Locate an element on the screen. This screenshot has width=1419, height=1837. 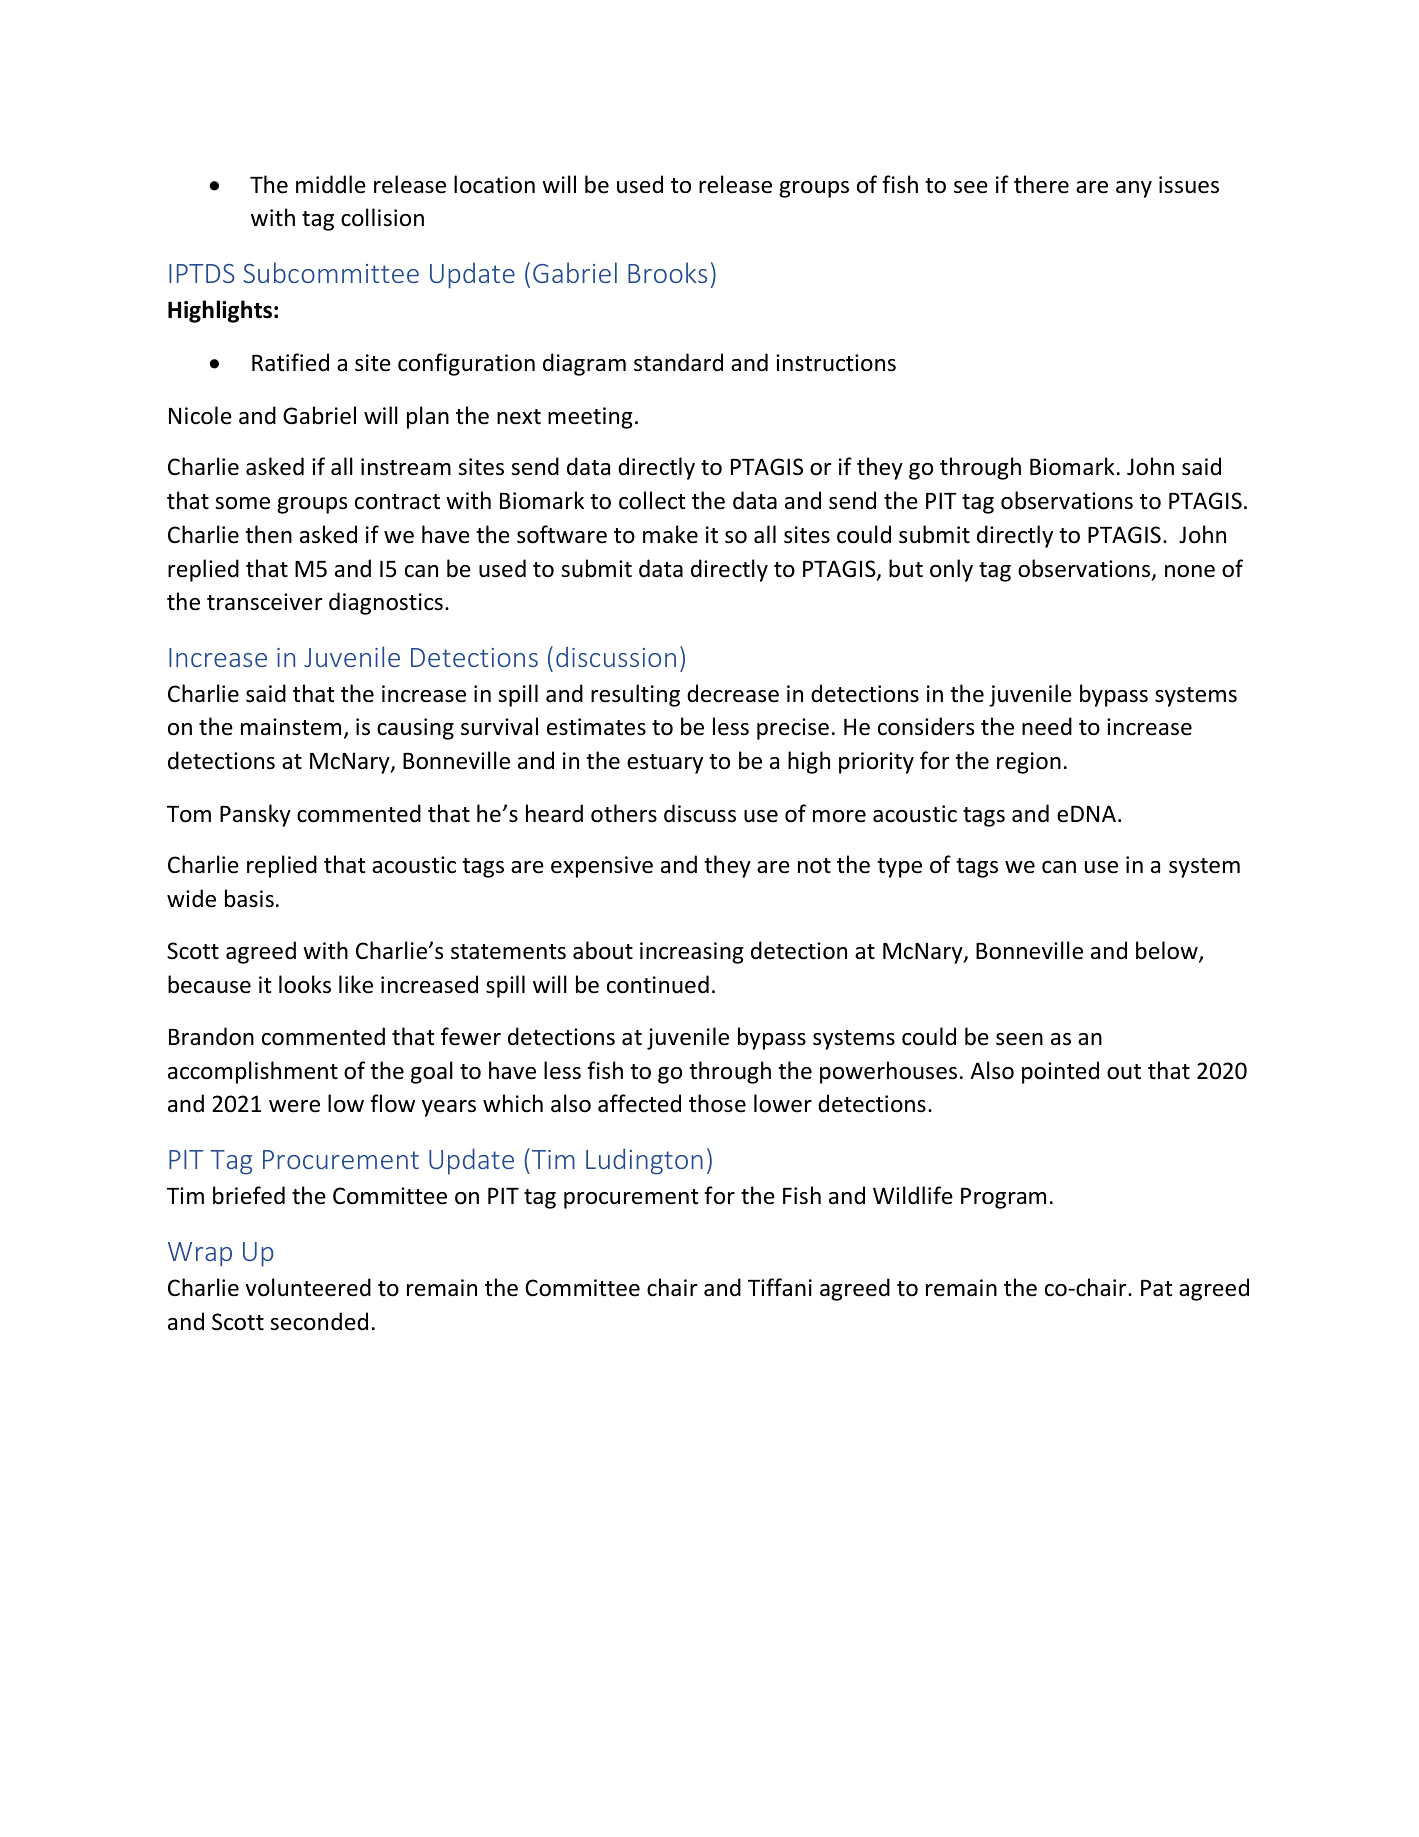
volunteered is located at coordinates (308, 1287).
